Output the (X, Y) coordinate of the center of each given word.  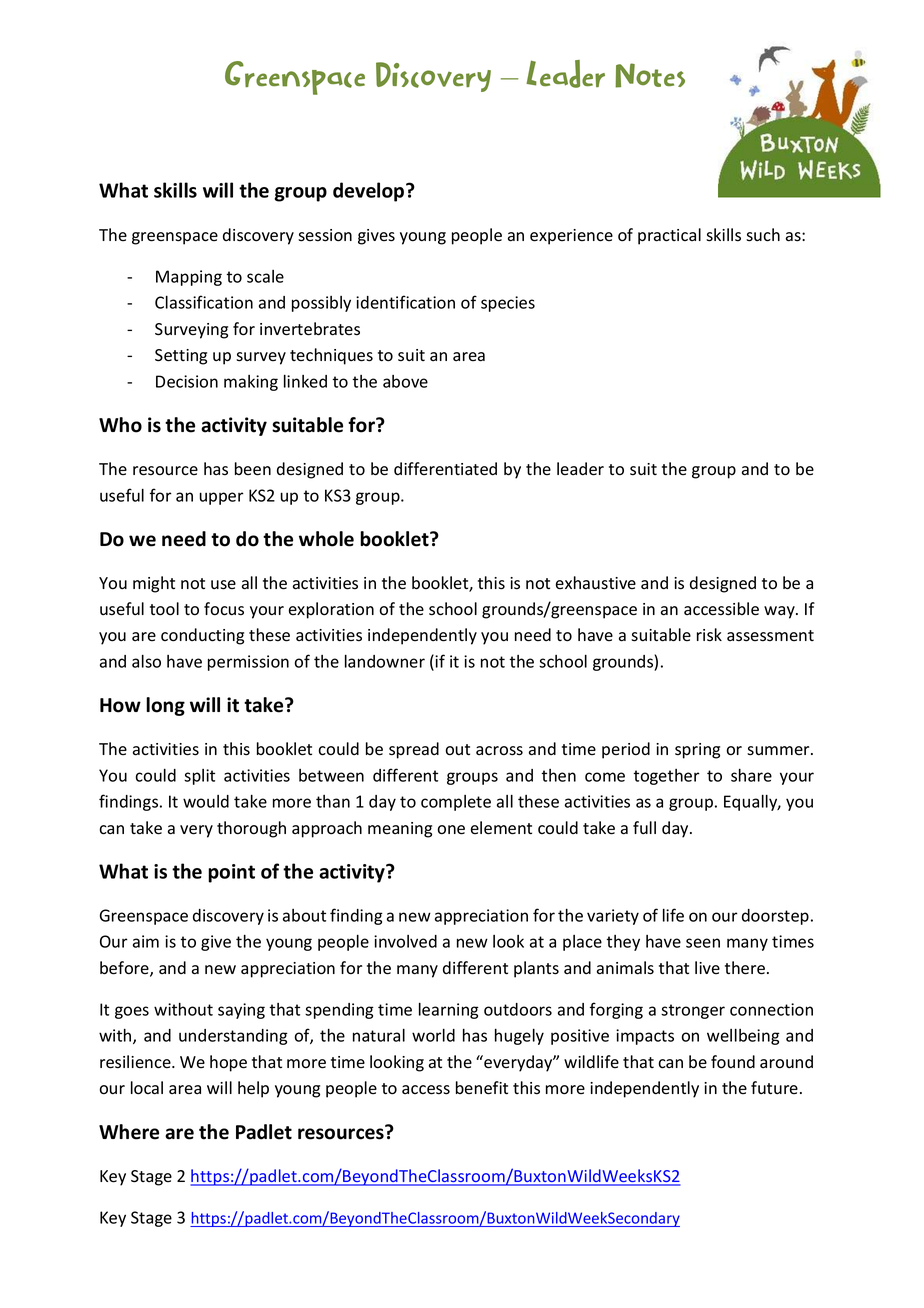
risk (709, 635)
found (733, 1062)
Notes (650, 75)
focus (224, 609)
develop (370, 192)
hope (228, 1063)
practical (669, 236)
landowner (385, 661)
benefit (482, 1088)
